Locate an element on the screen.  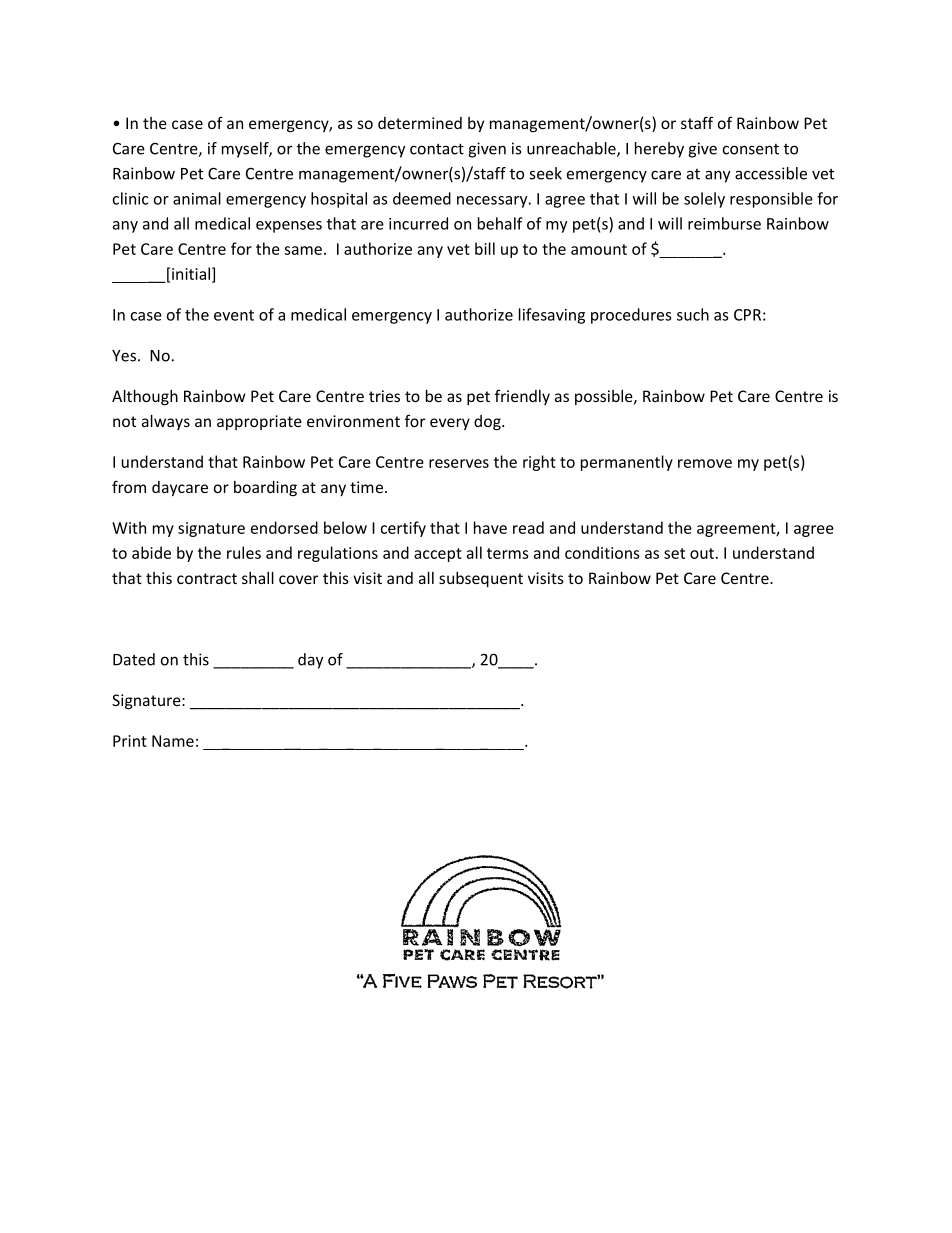
event is located at coordinates (234, 315).
